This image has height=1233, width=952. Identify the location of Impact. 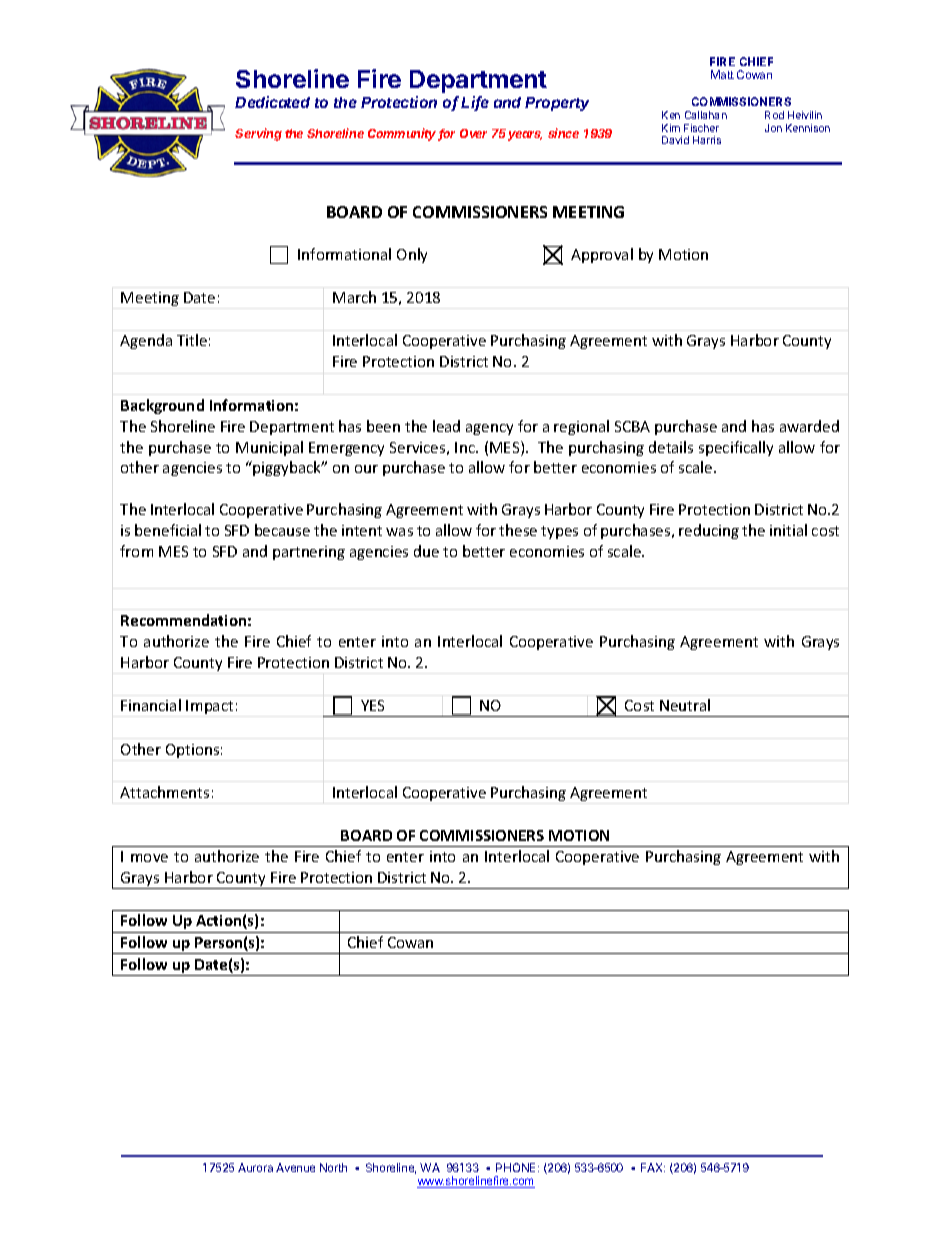
(209, 707).
